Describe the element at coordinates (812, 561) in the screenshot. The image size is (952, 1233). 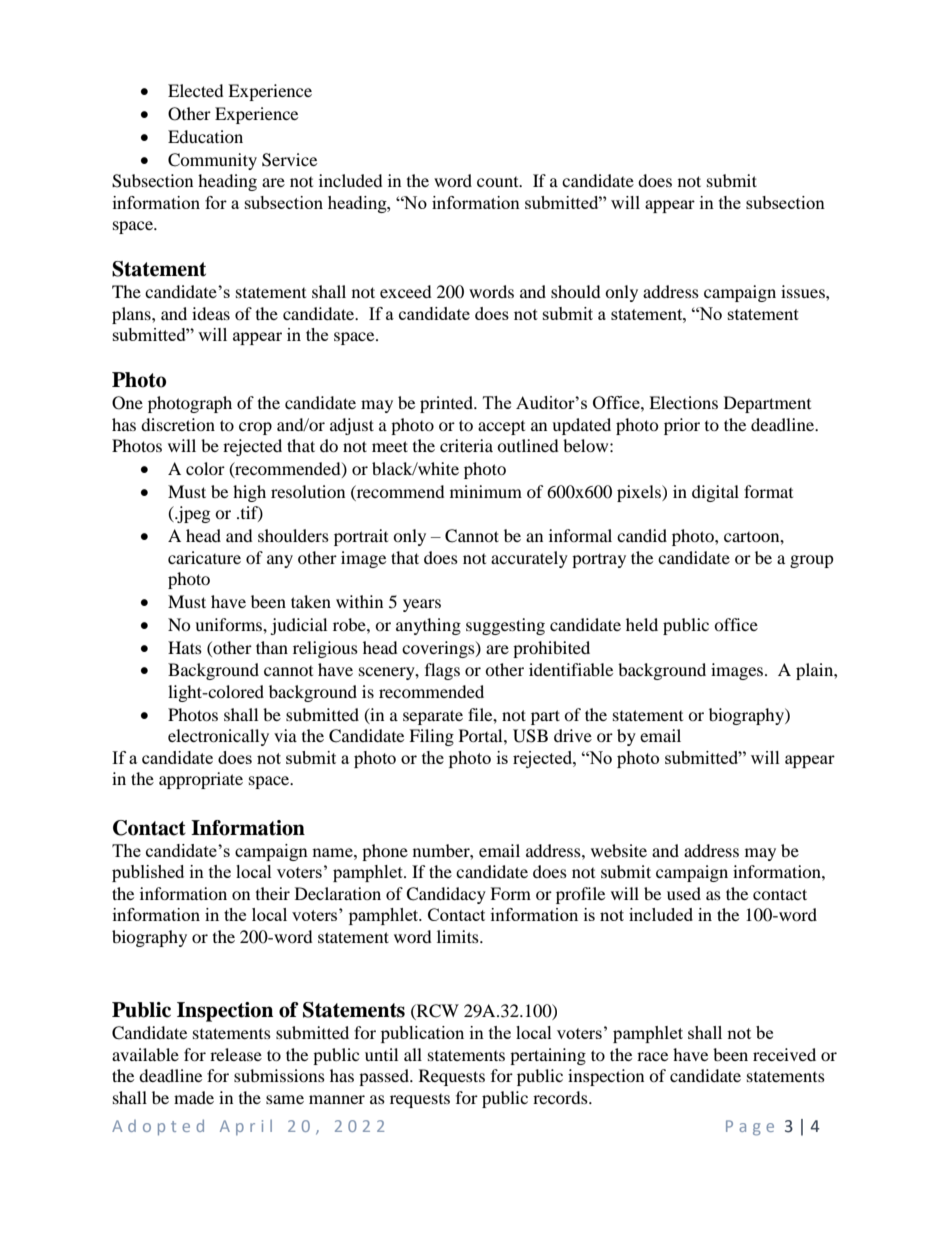
I see `group` at that location.
